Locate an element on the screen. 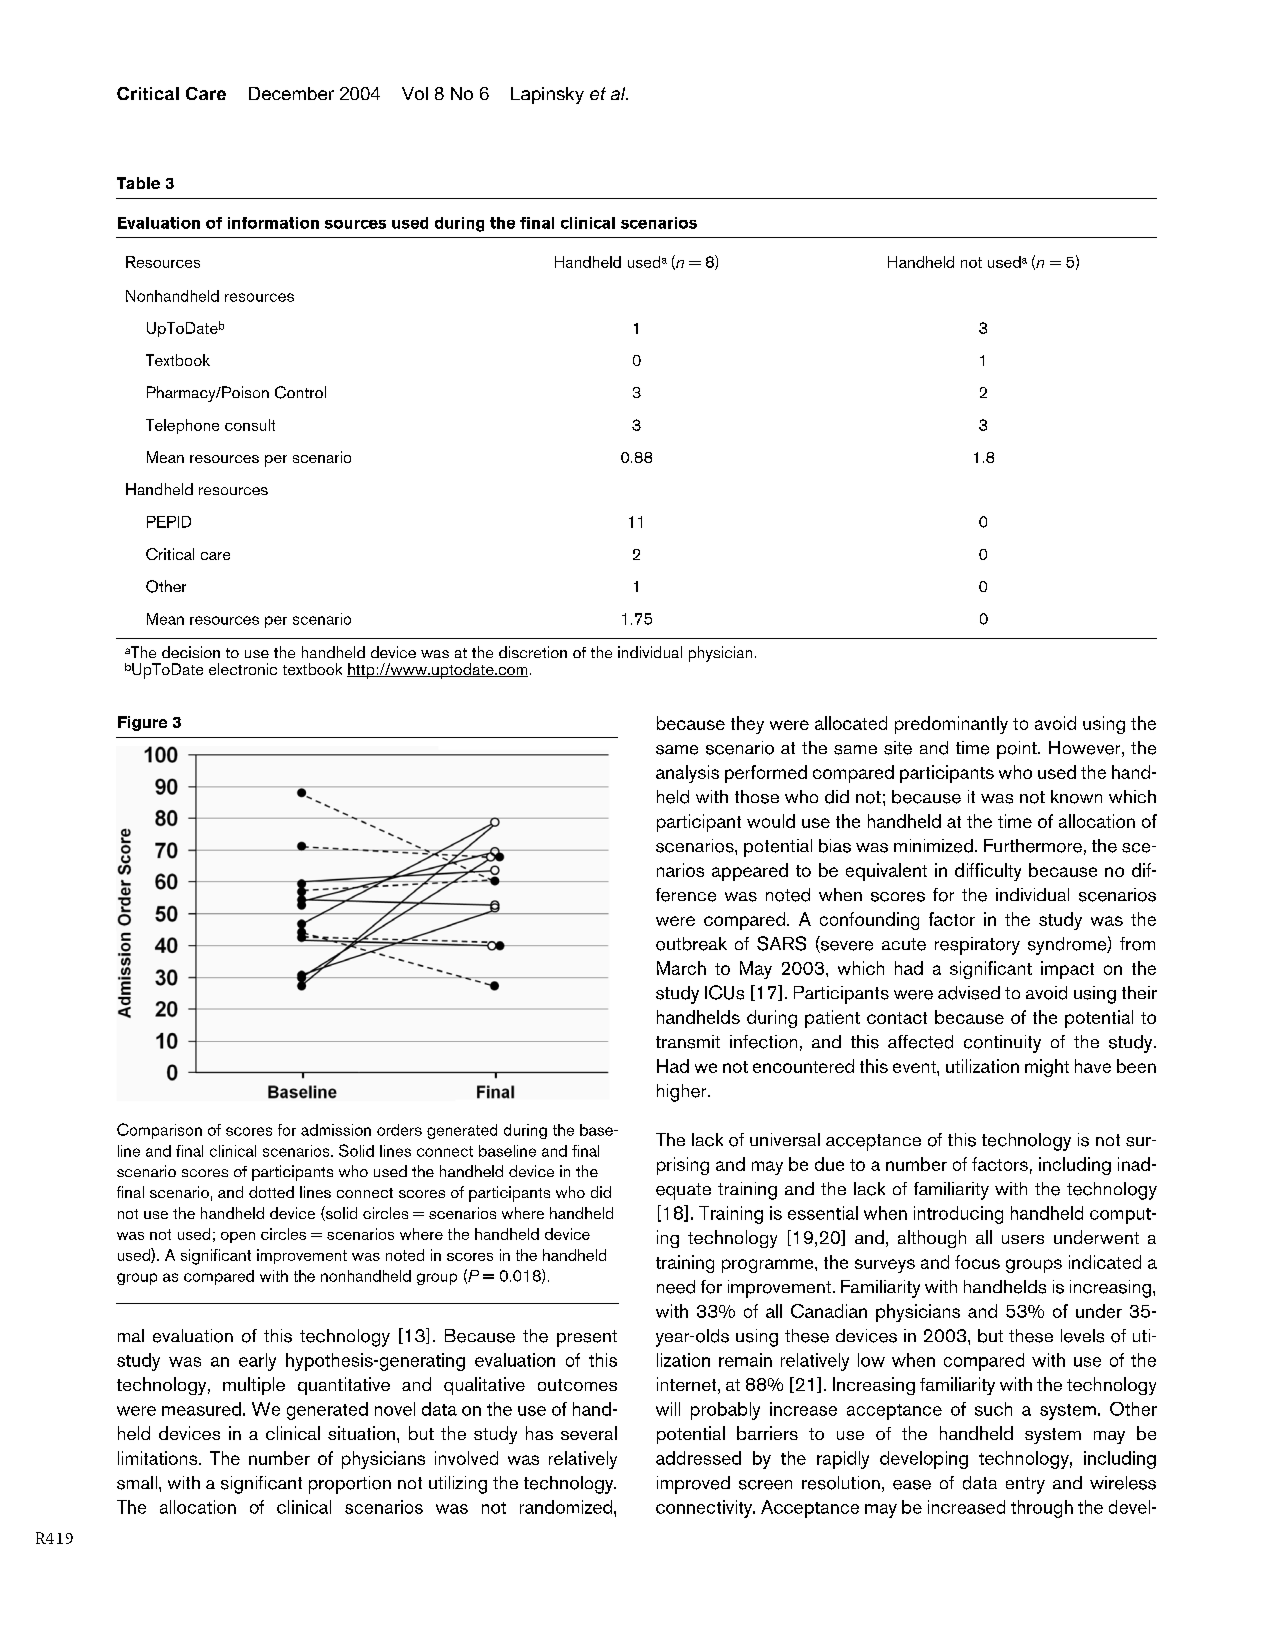 Image resolution: width=1272 pixels, height=1651 pixels. proportion is located at coordinates (350, 1485).
